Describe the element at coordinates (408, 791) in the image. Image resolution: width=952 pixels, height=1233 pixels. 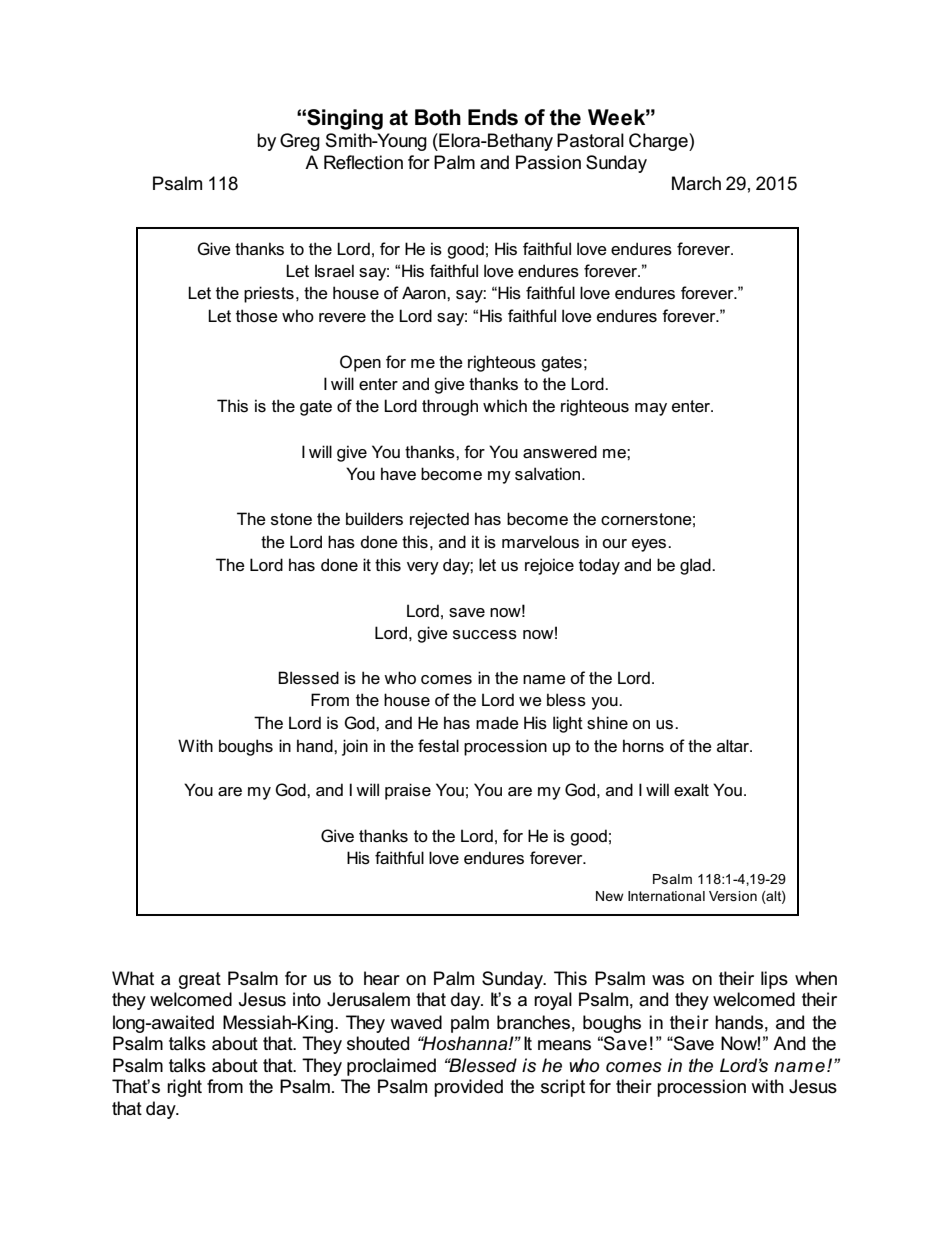
I see `praise` at that location.
